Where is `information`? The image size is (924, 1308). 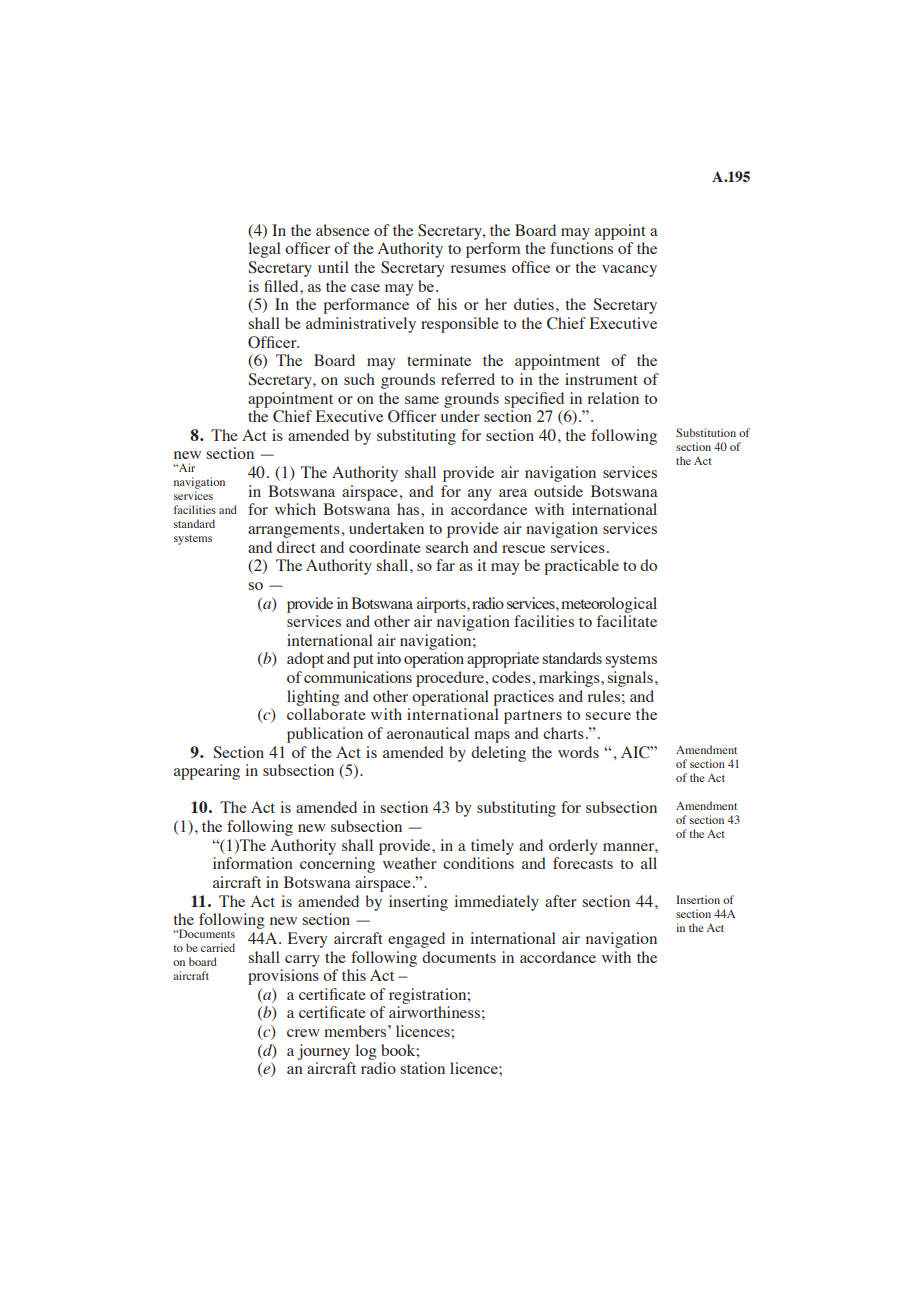 information is located at coordinates (253, 863).
